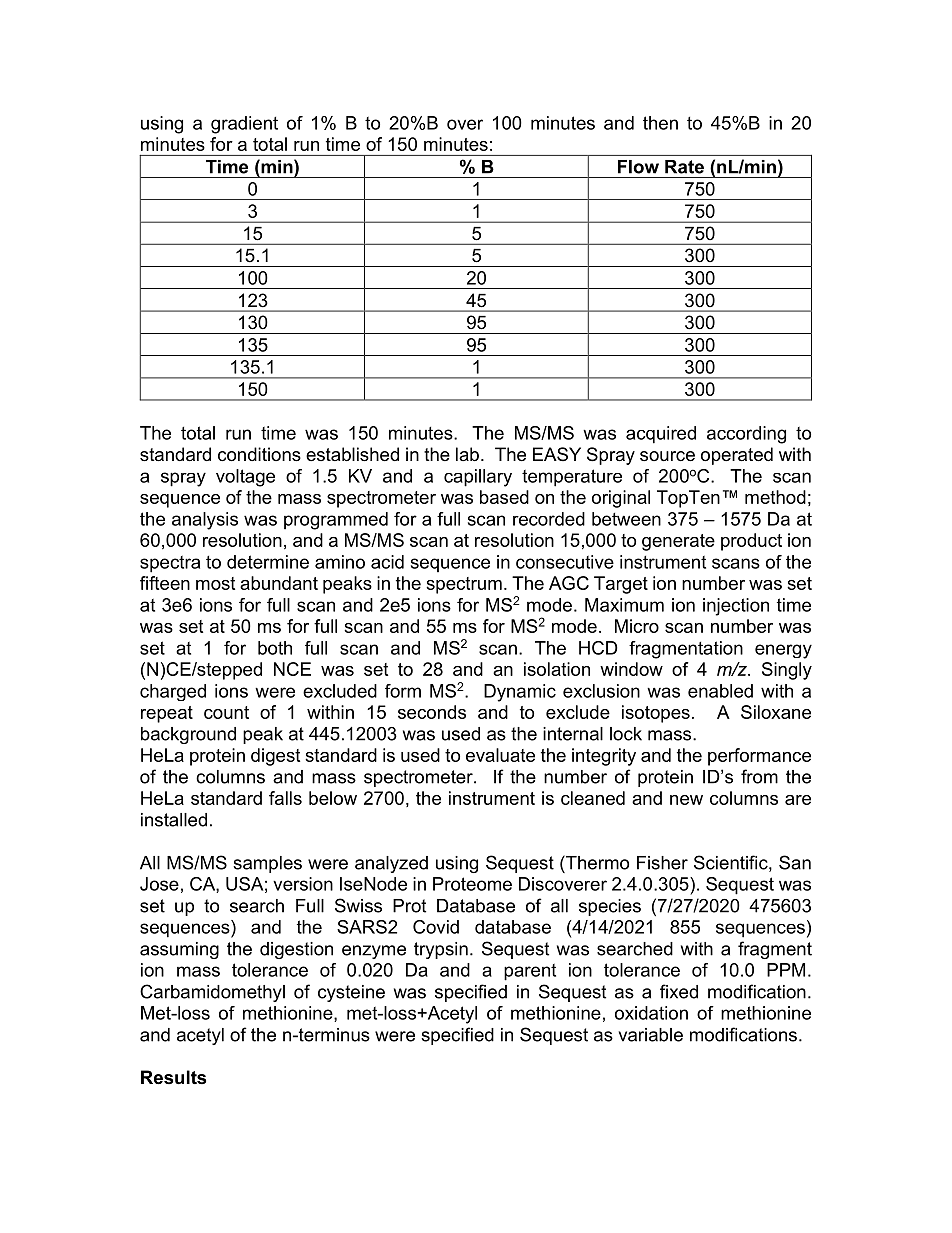  Describe the element at coordinates (244, 125) in the image. I see `gradient` at that location.
